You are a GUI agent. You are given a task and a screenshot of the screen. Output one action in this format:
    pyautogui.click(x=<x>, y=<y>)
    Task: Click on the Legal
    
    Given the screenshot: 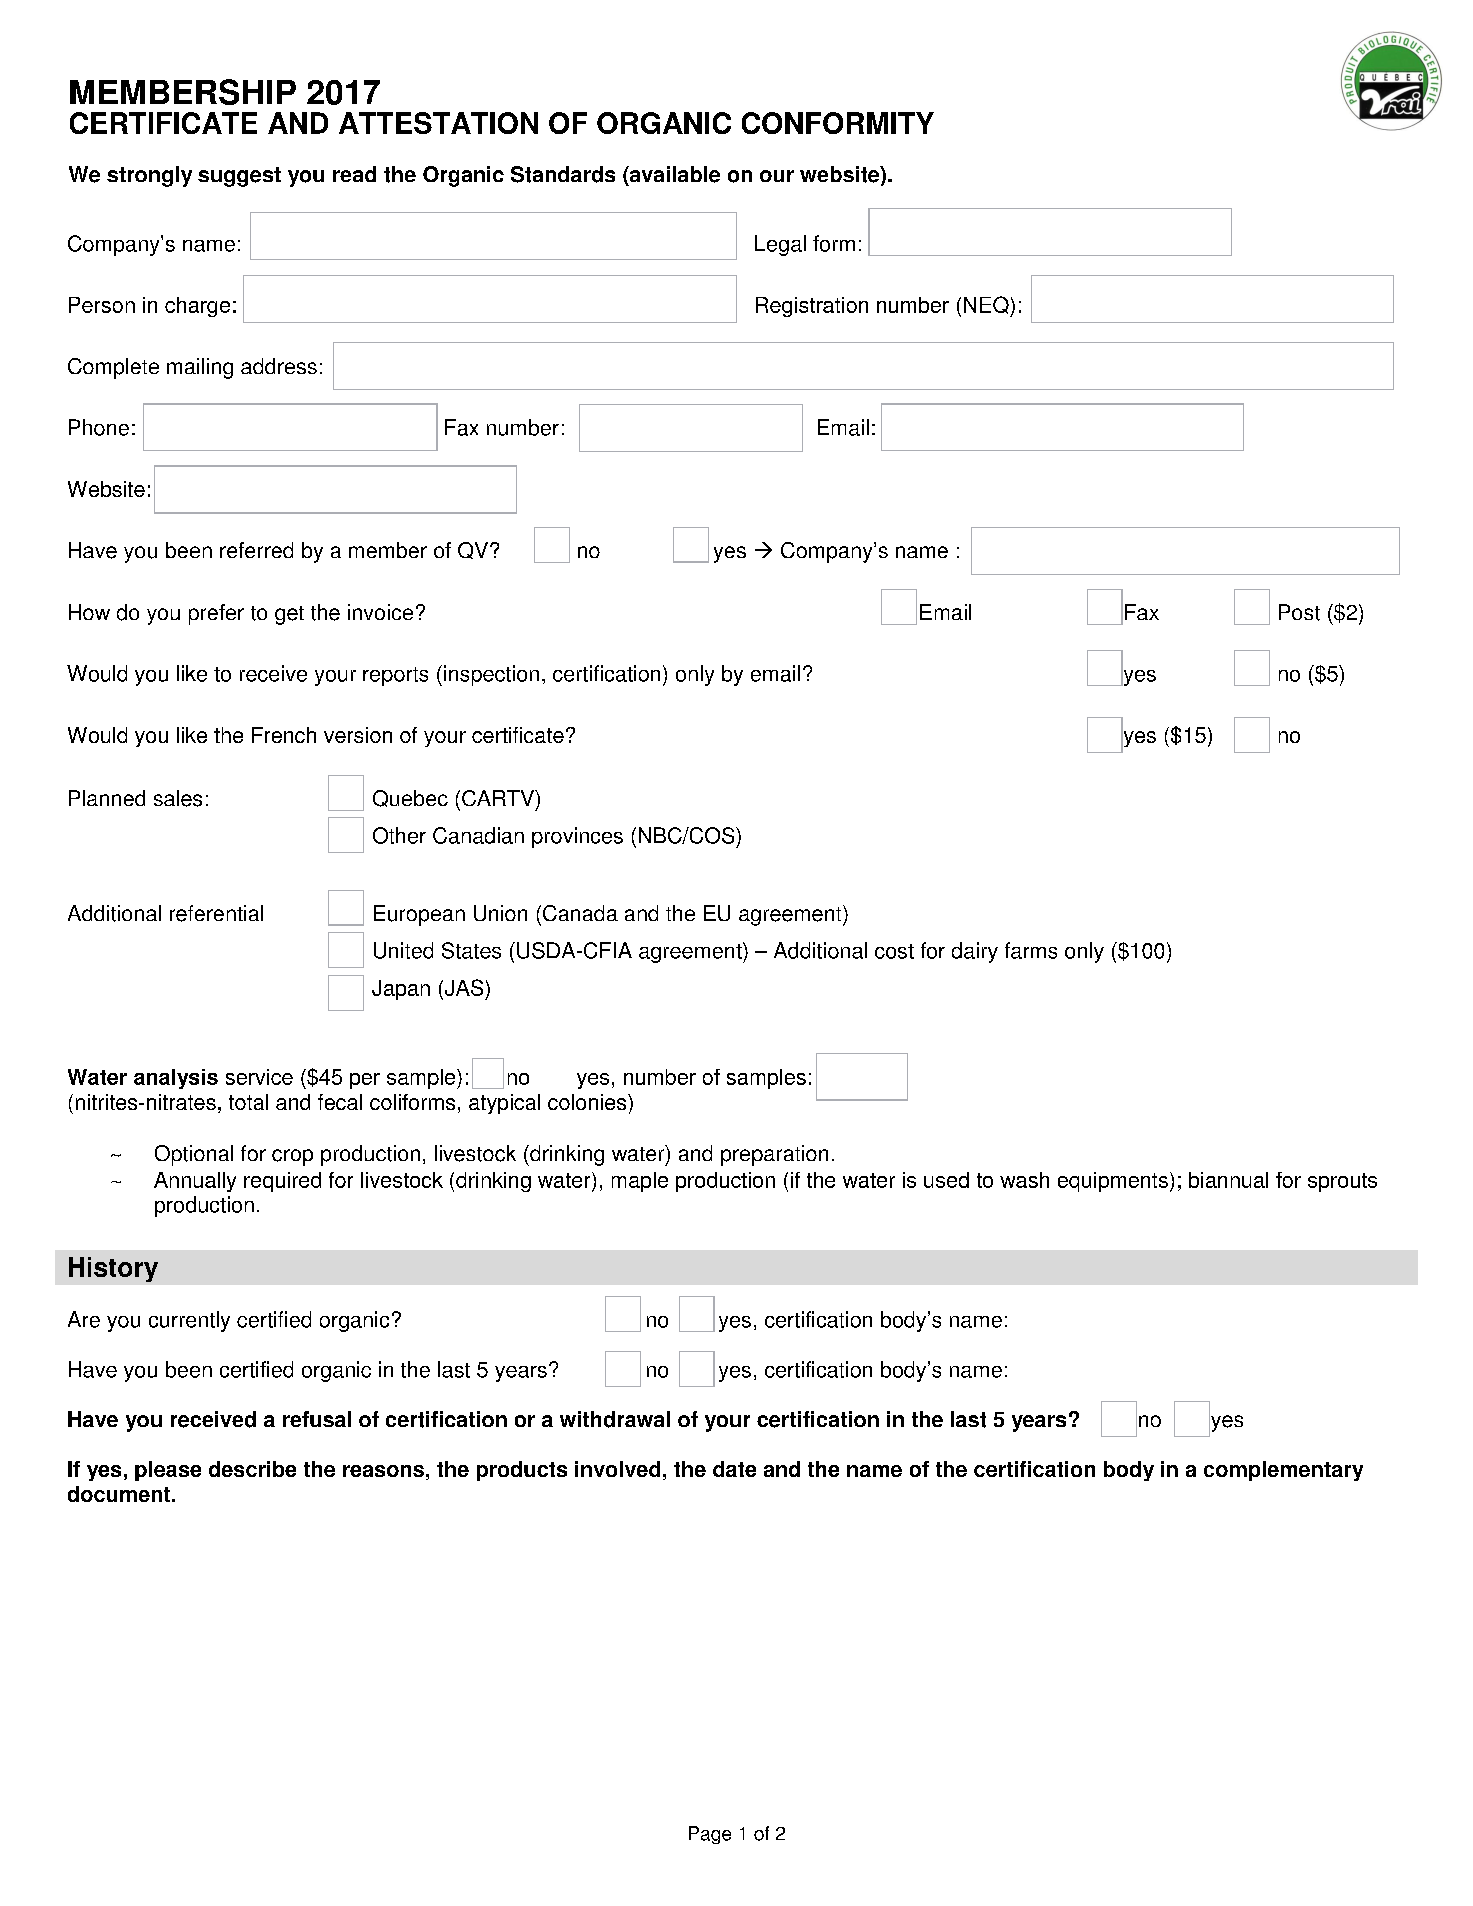 What is the action you would take?
    pyautogui.click(x=780, y=245)
